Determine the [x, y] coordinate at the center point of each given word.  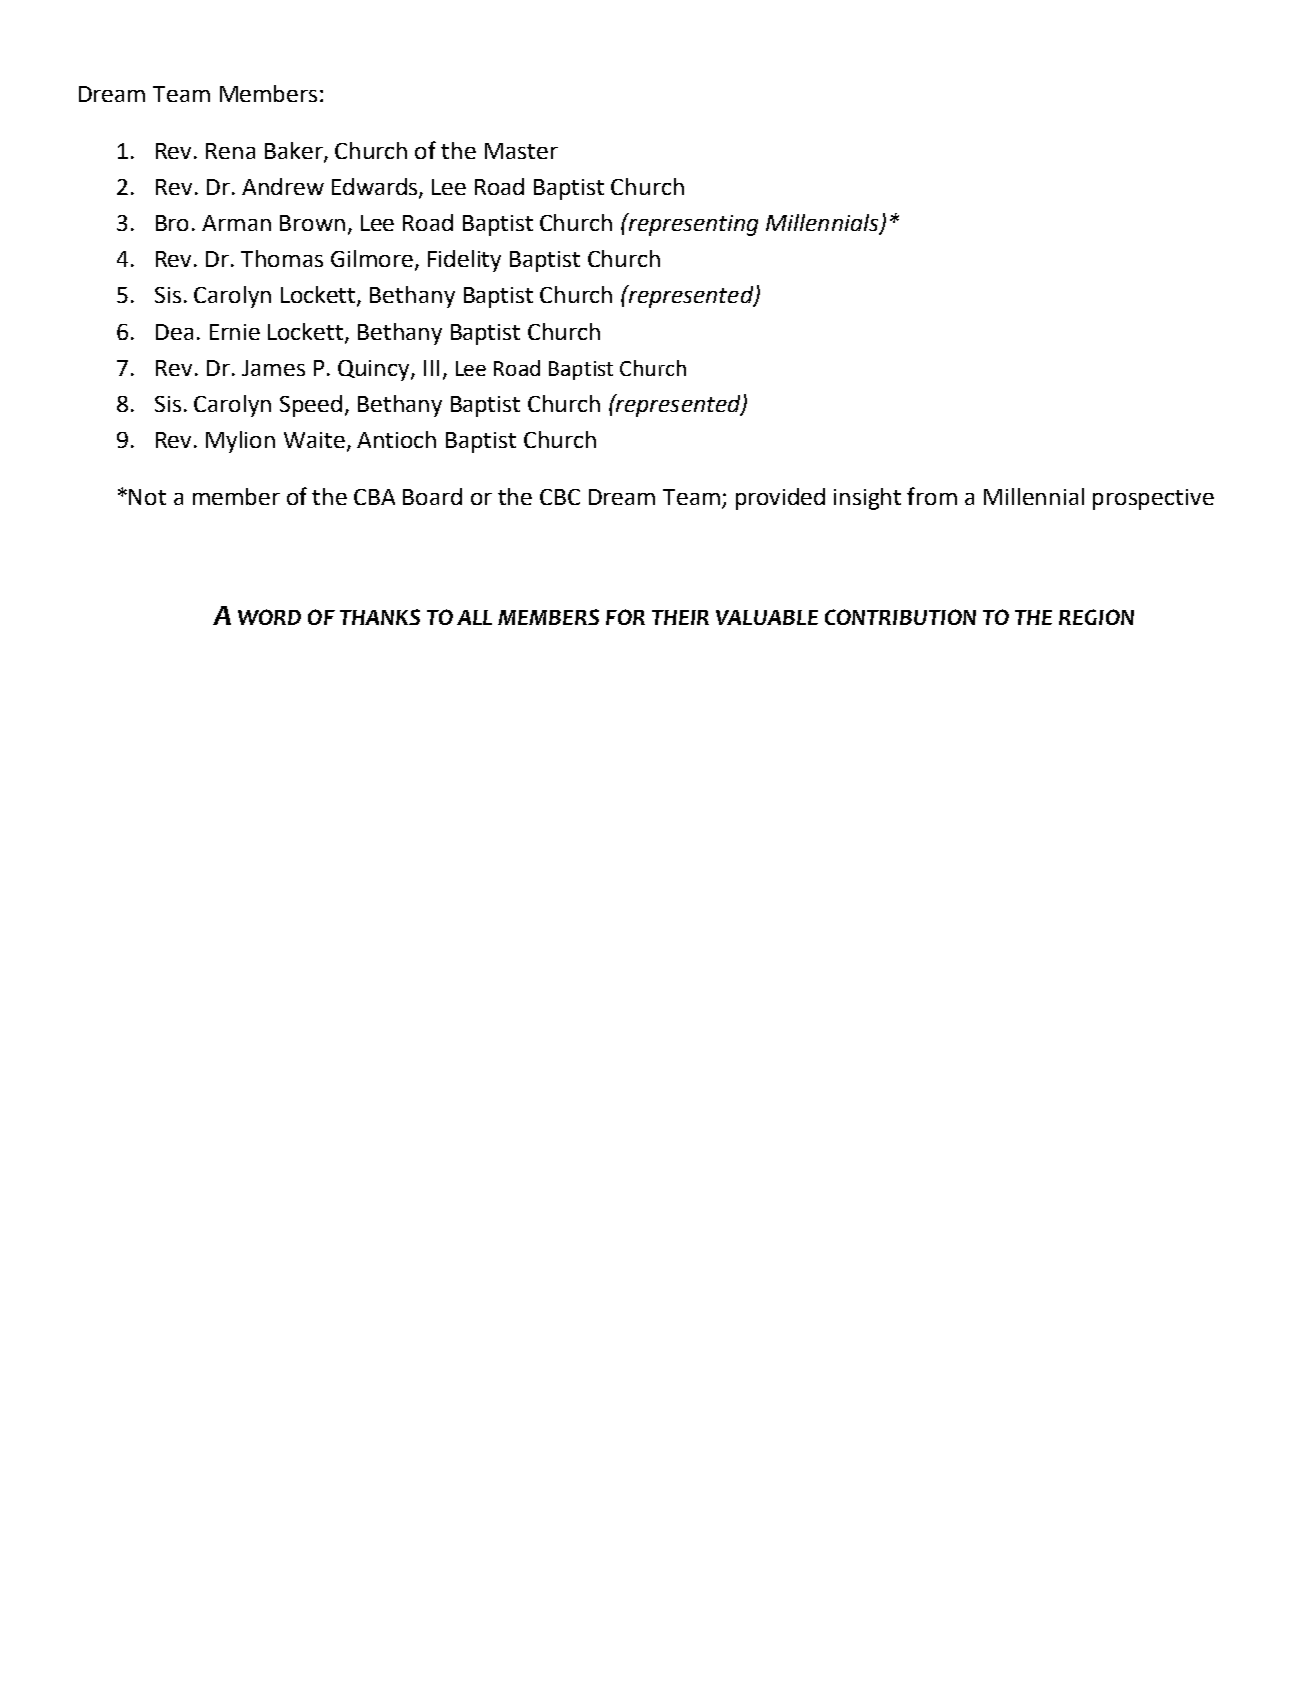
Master [521, 151]
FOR [625, 617]
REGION [1096, 617]
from [932, 496]
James [273, 368]
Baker [295, 152]
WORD [269, 617]
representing [692, 224]
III [431, 368]
